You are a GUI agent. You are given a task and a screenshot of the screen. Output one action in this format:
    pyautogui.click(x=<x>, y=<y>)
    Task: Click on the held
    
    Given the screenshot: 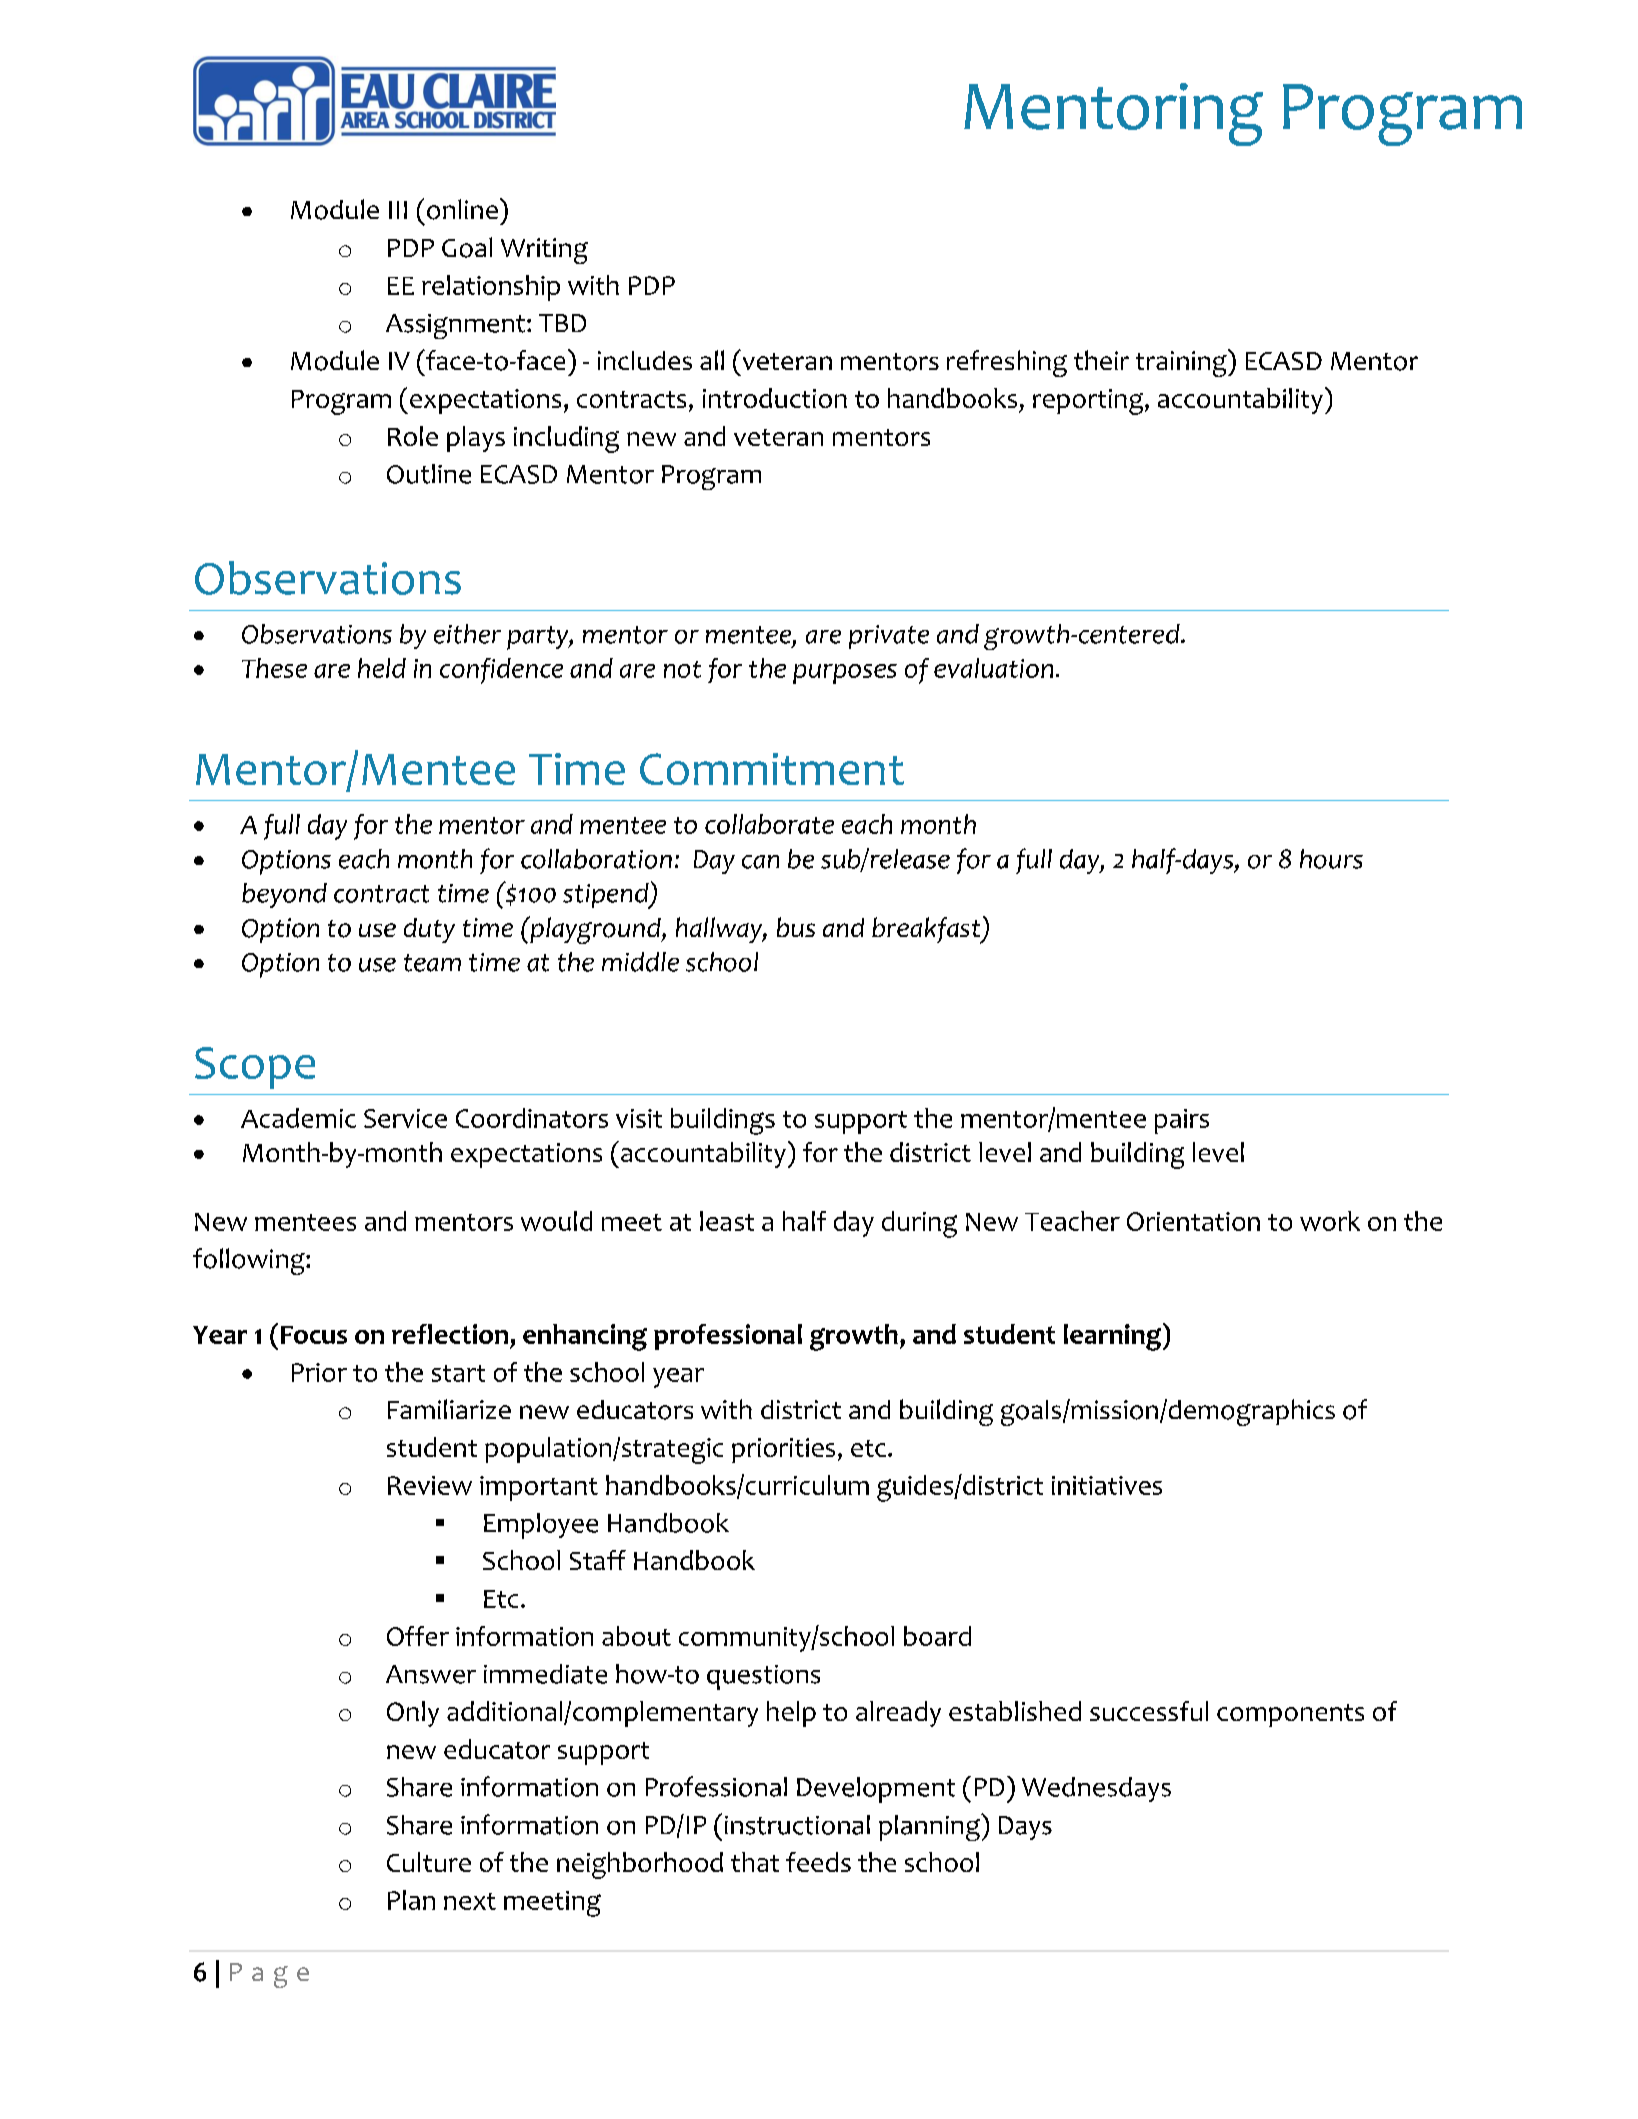 What is the action you would take?
    pyautogui.click(x=382, y=668)
